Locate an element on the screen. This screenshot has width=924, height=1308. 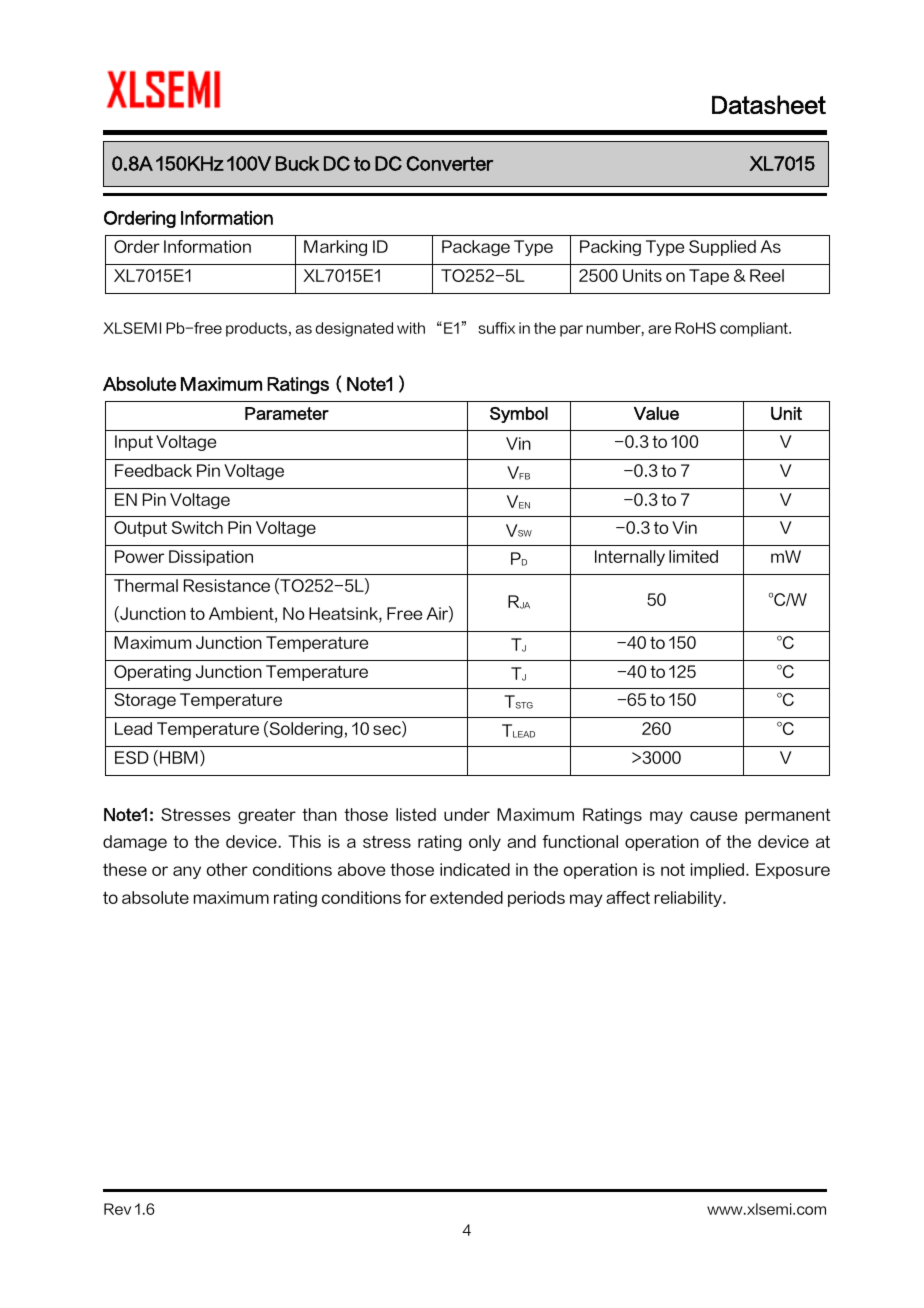
Buck is located at coordinates (297, 163).
